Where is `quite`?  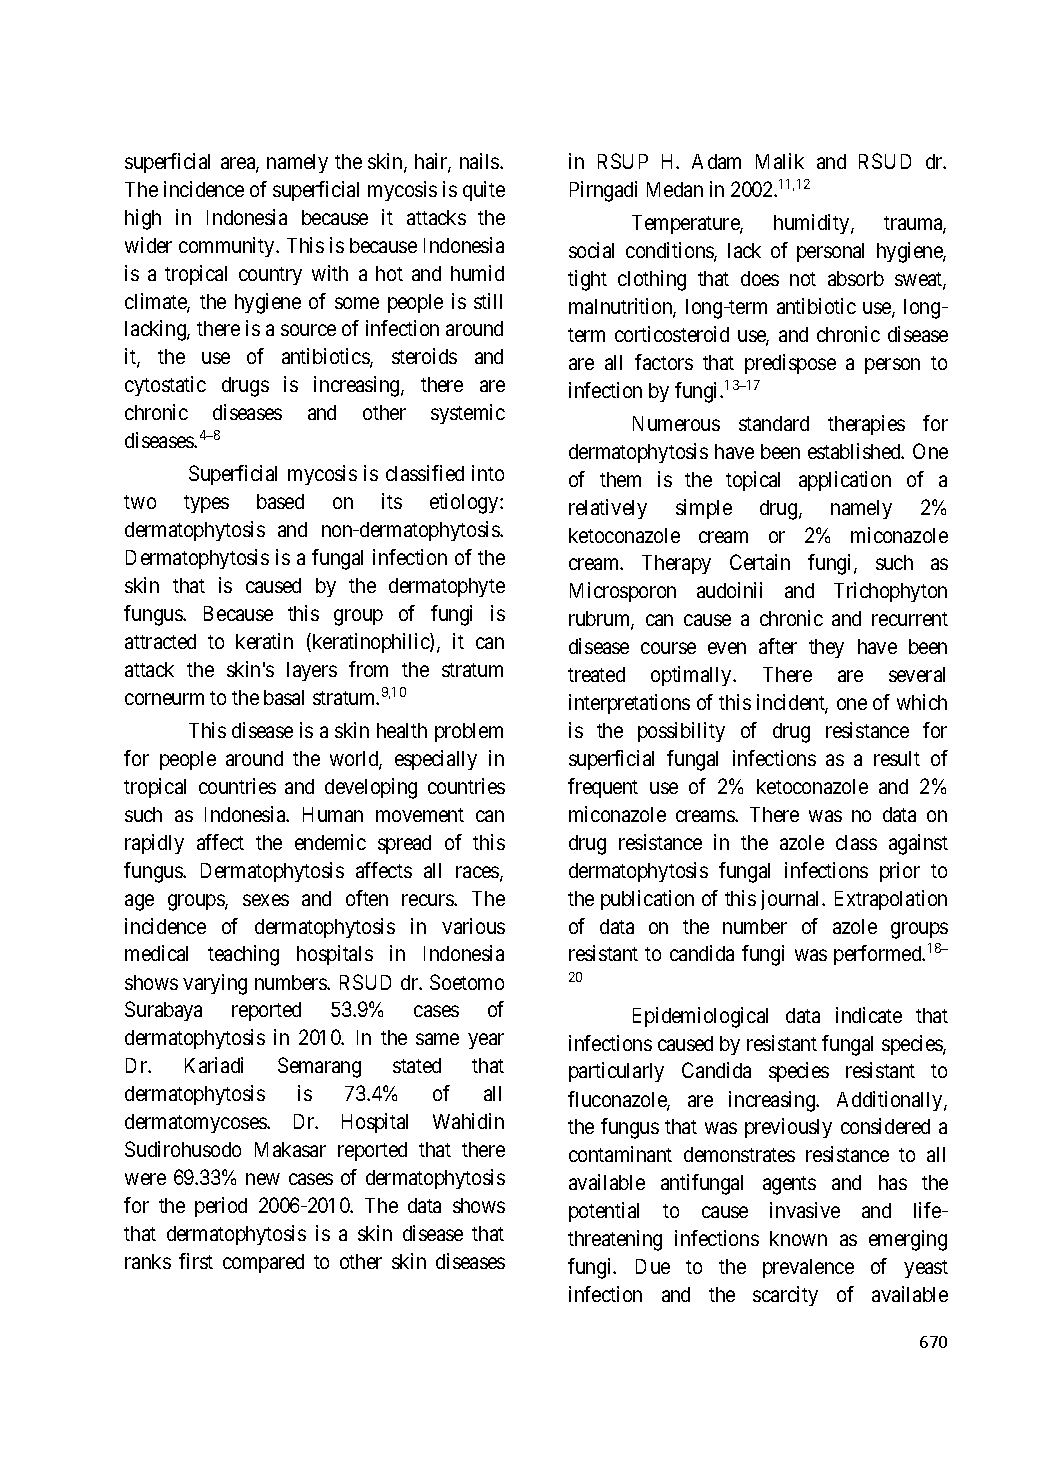 quite is located at coordinates (484, 191).
